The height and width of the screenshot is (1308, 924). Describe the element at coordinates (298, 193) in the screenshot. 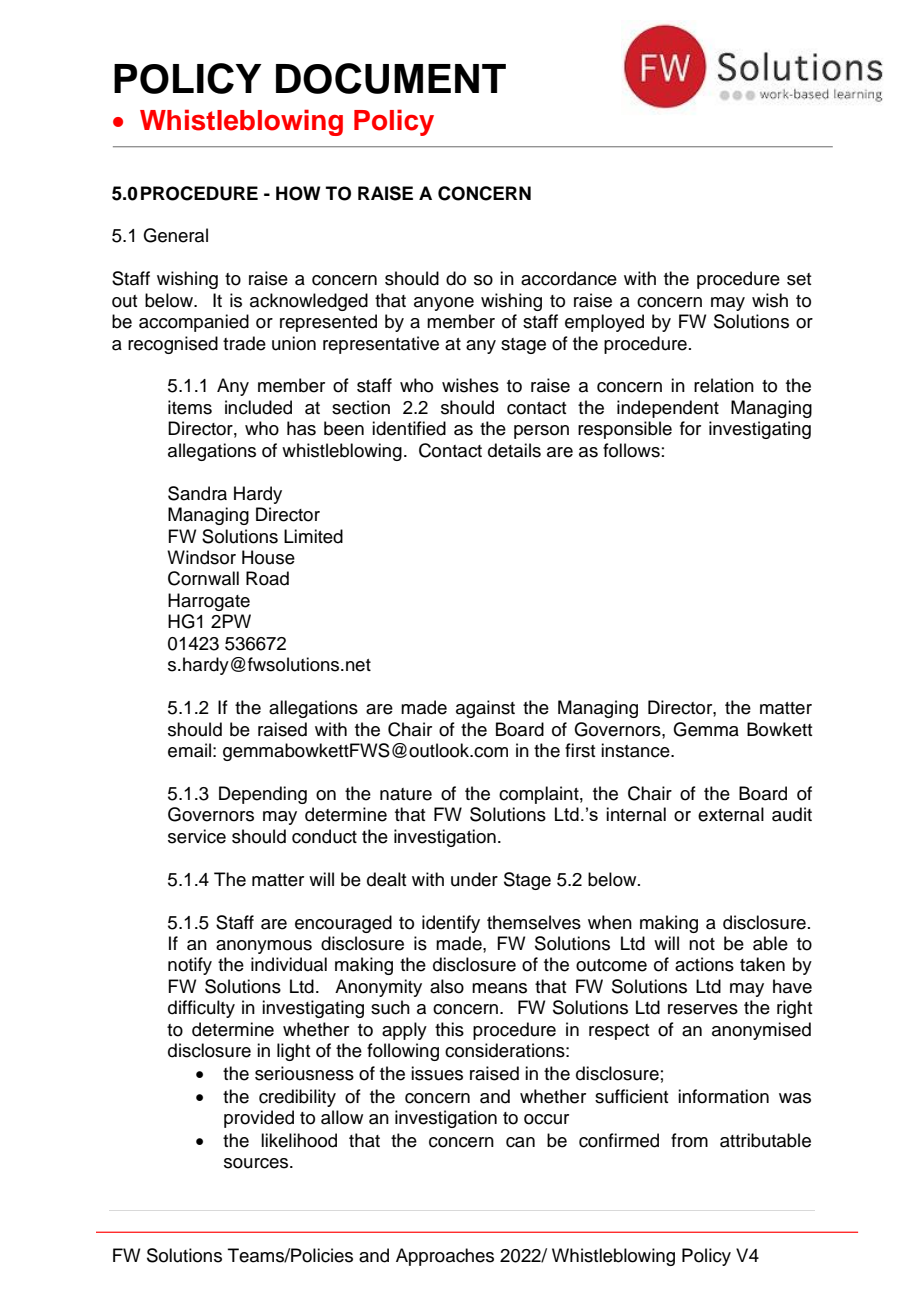

I see `HOW` at that location.
